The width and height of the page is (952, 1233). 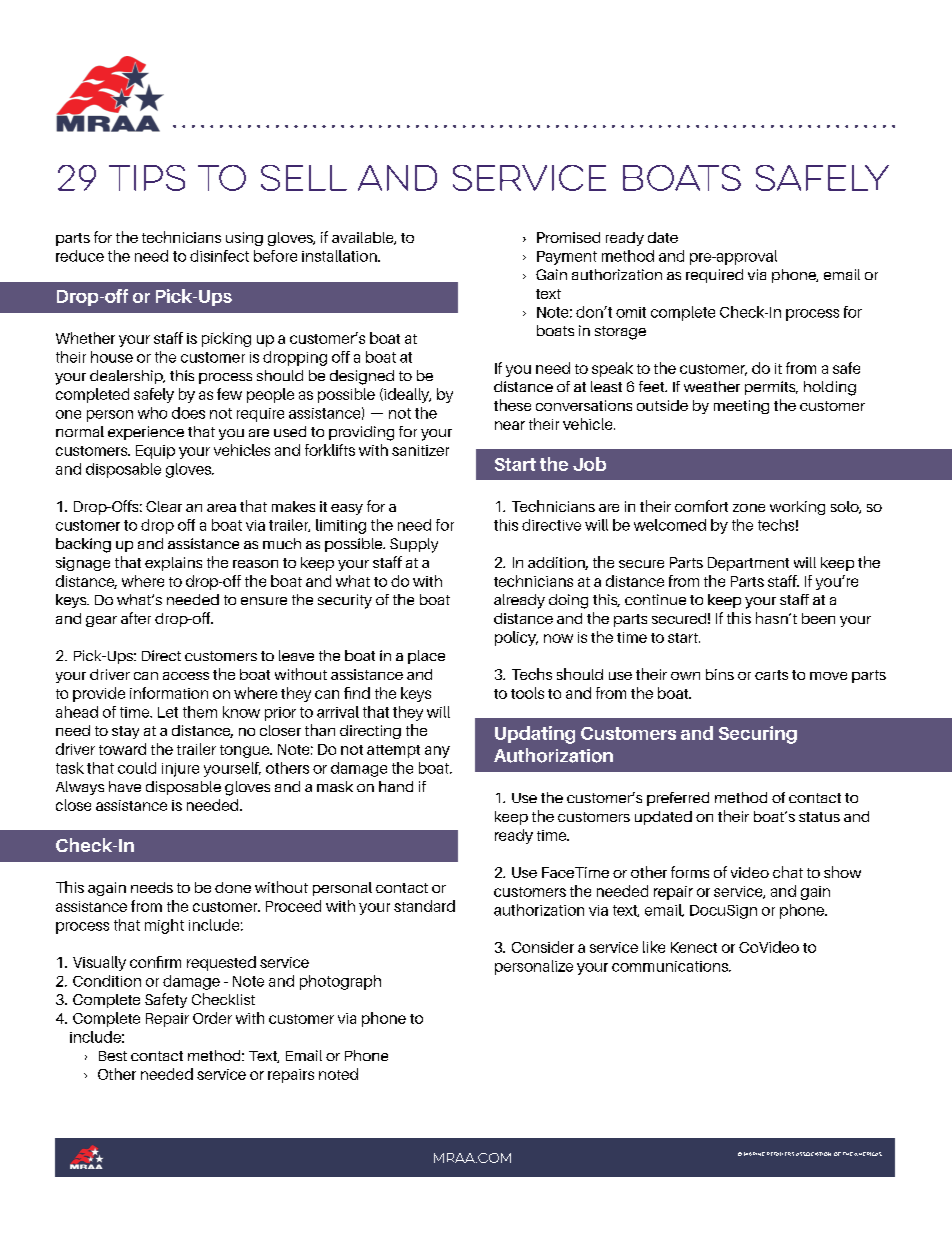 I want to click on Best, so click(x=113, y=1056).
